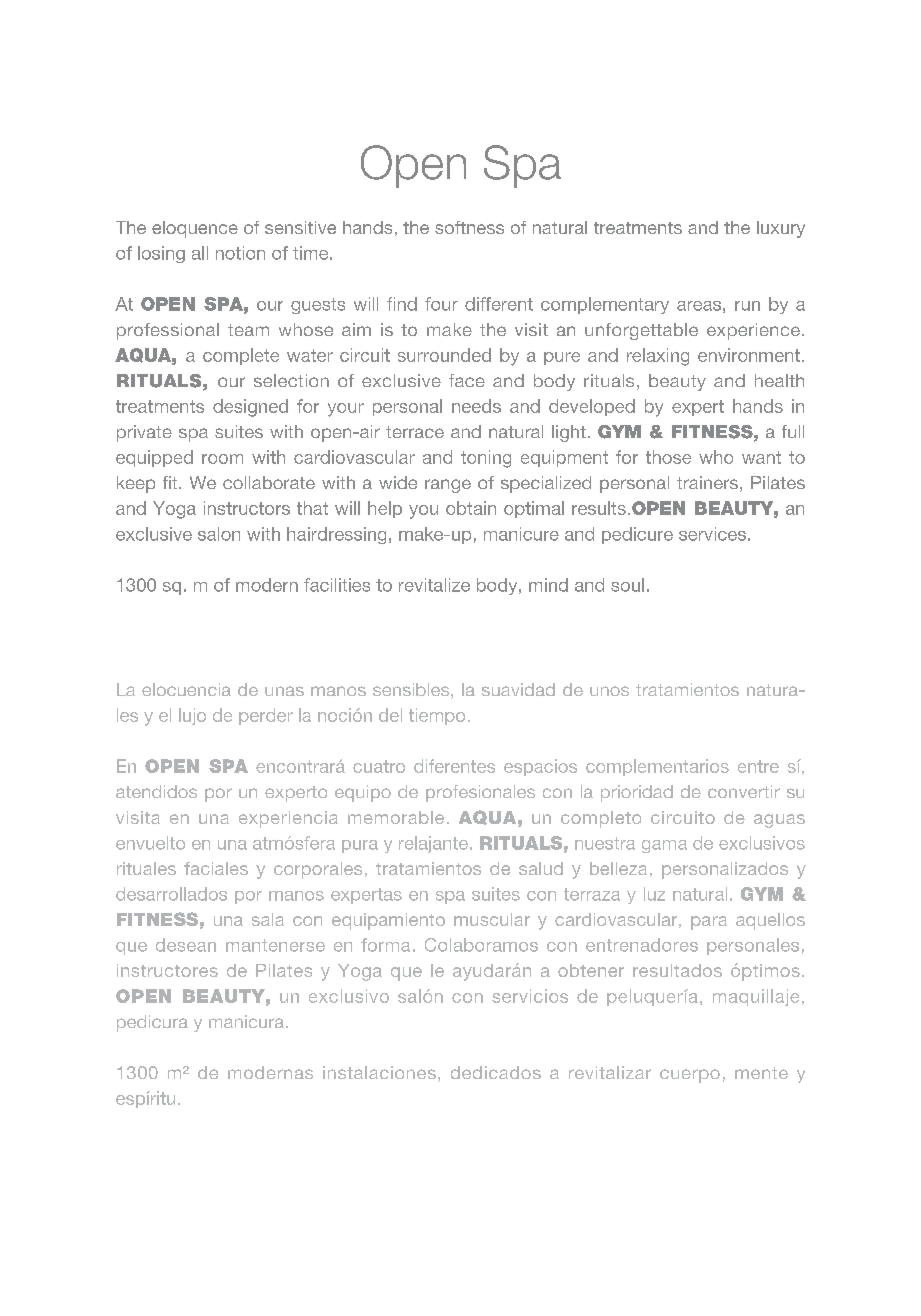 The height and width of the document is (1316, 921). Describe the element at coordinates (530, 996) in the document. I see `servicios` at that location.
